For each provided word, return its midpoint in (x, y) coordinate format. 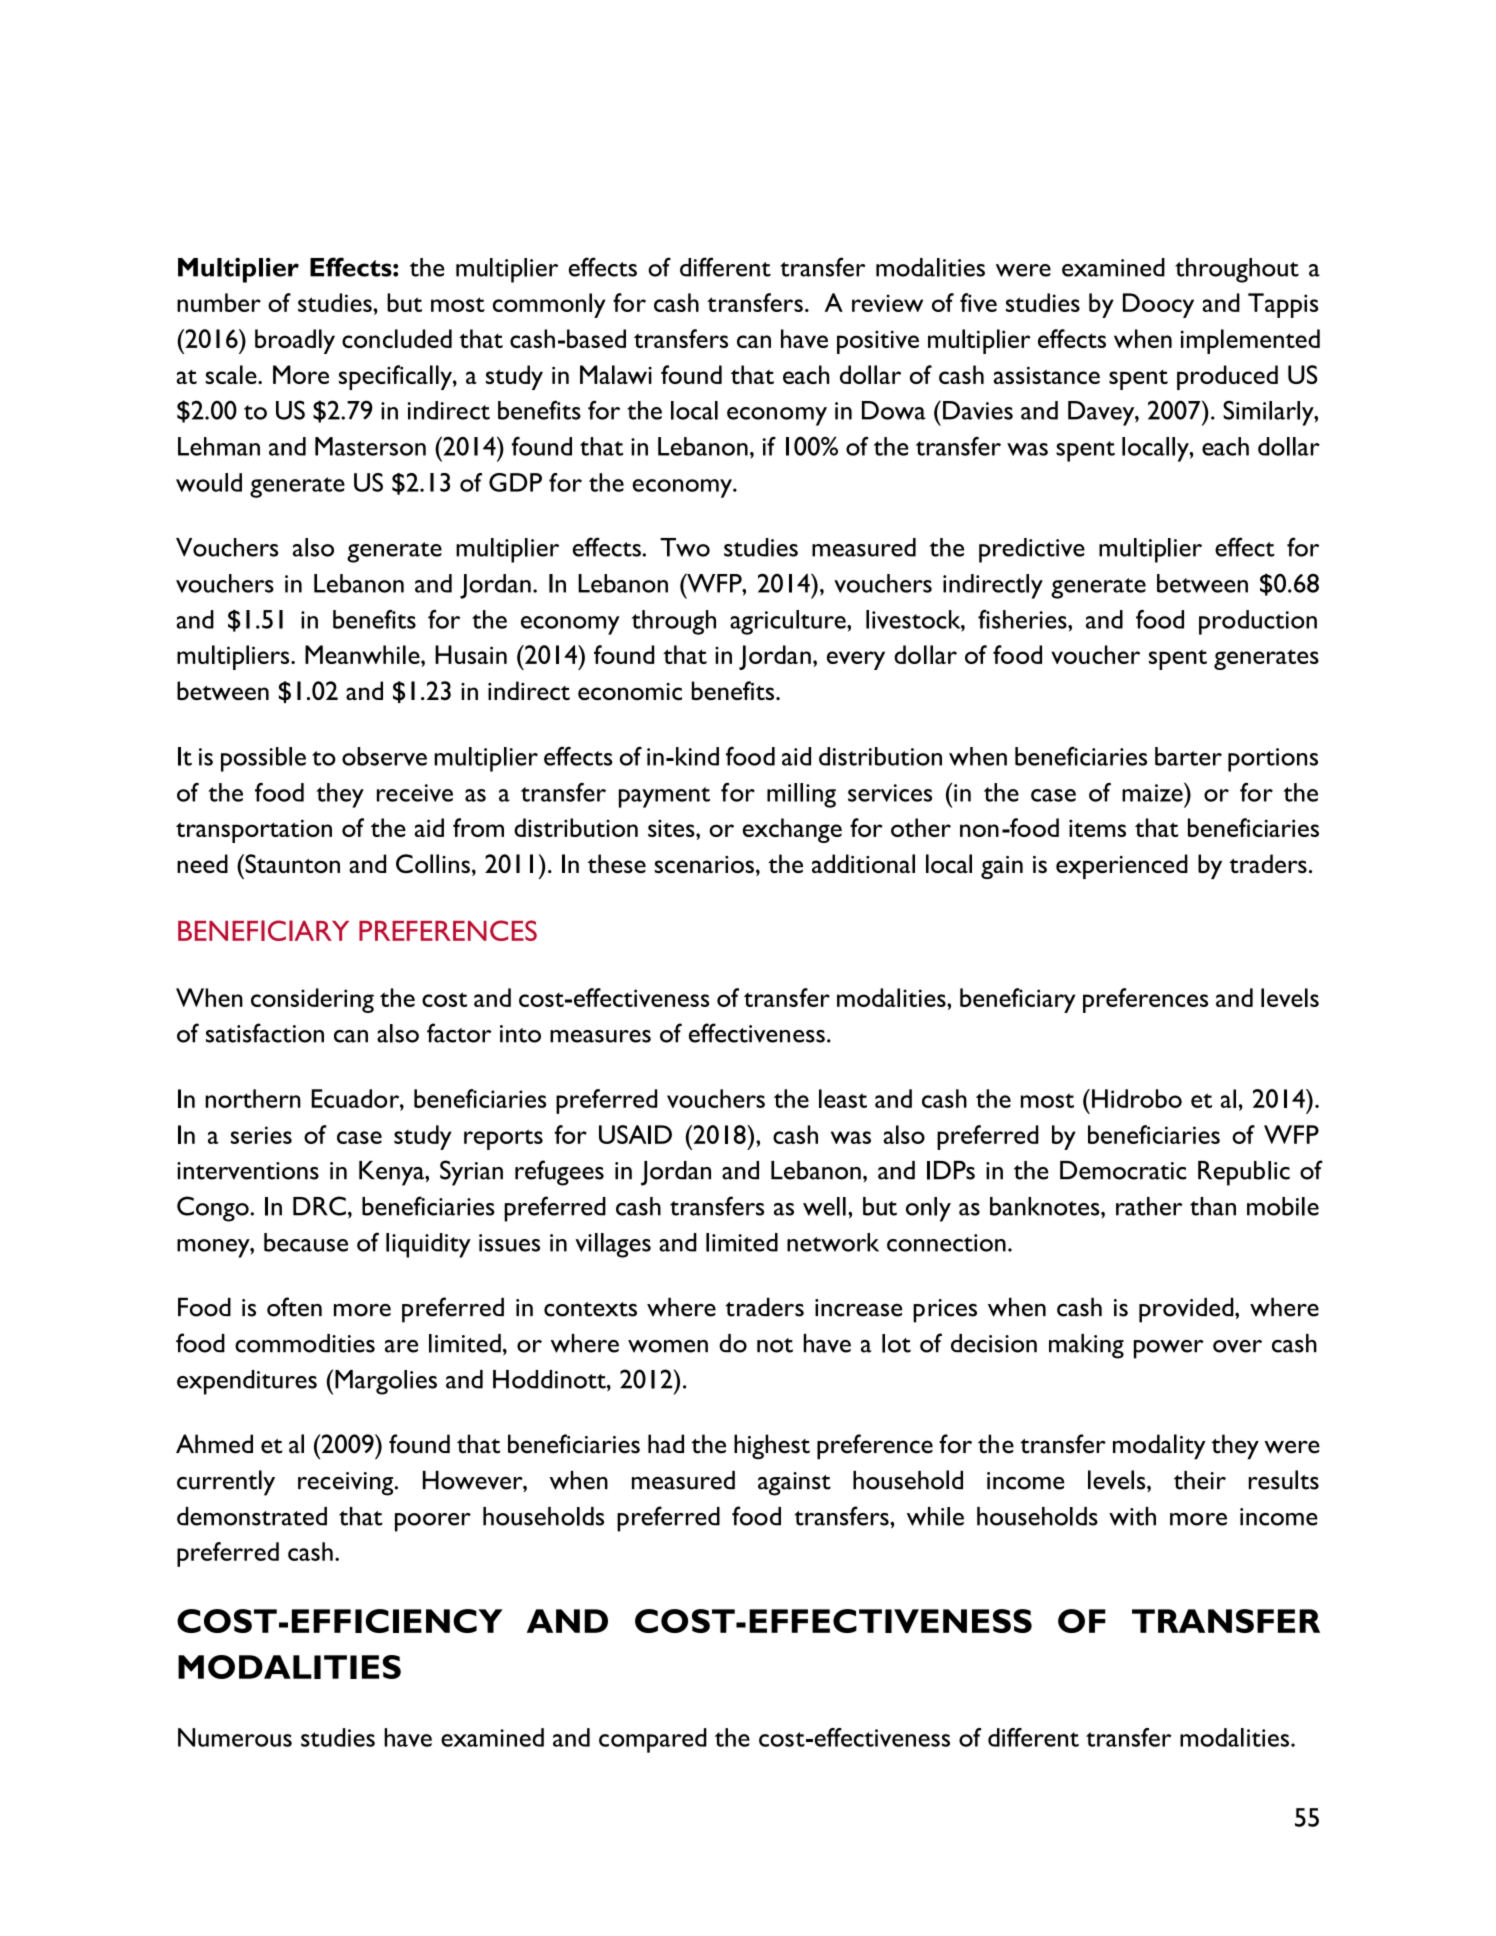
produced (1227, 377)
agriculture (789, 622)
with (1132, 1516)
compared (653, 1740)
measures (600, 1036)
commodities (305, 1343)
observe (384, 756)
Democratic (1123, 1170)
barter (1188, 756)
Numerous (235, 1737)
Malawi (616, 374)
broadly (295, 341)
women (668, 1346)
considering (312, 1000)
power (1169, 1349)
